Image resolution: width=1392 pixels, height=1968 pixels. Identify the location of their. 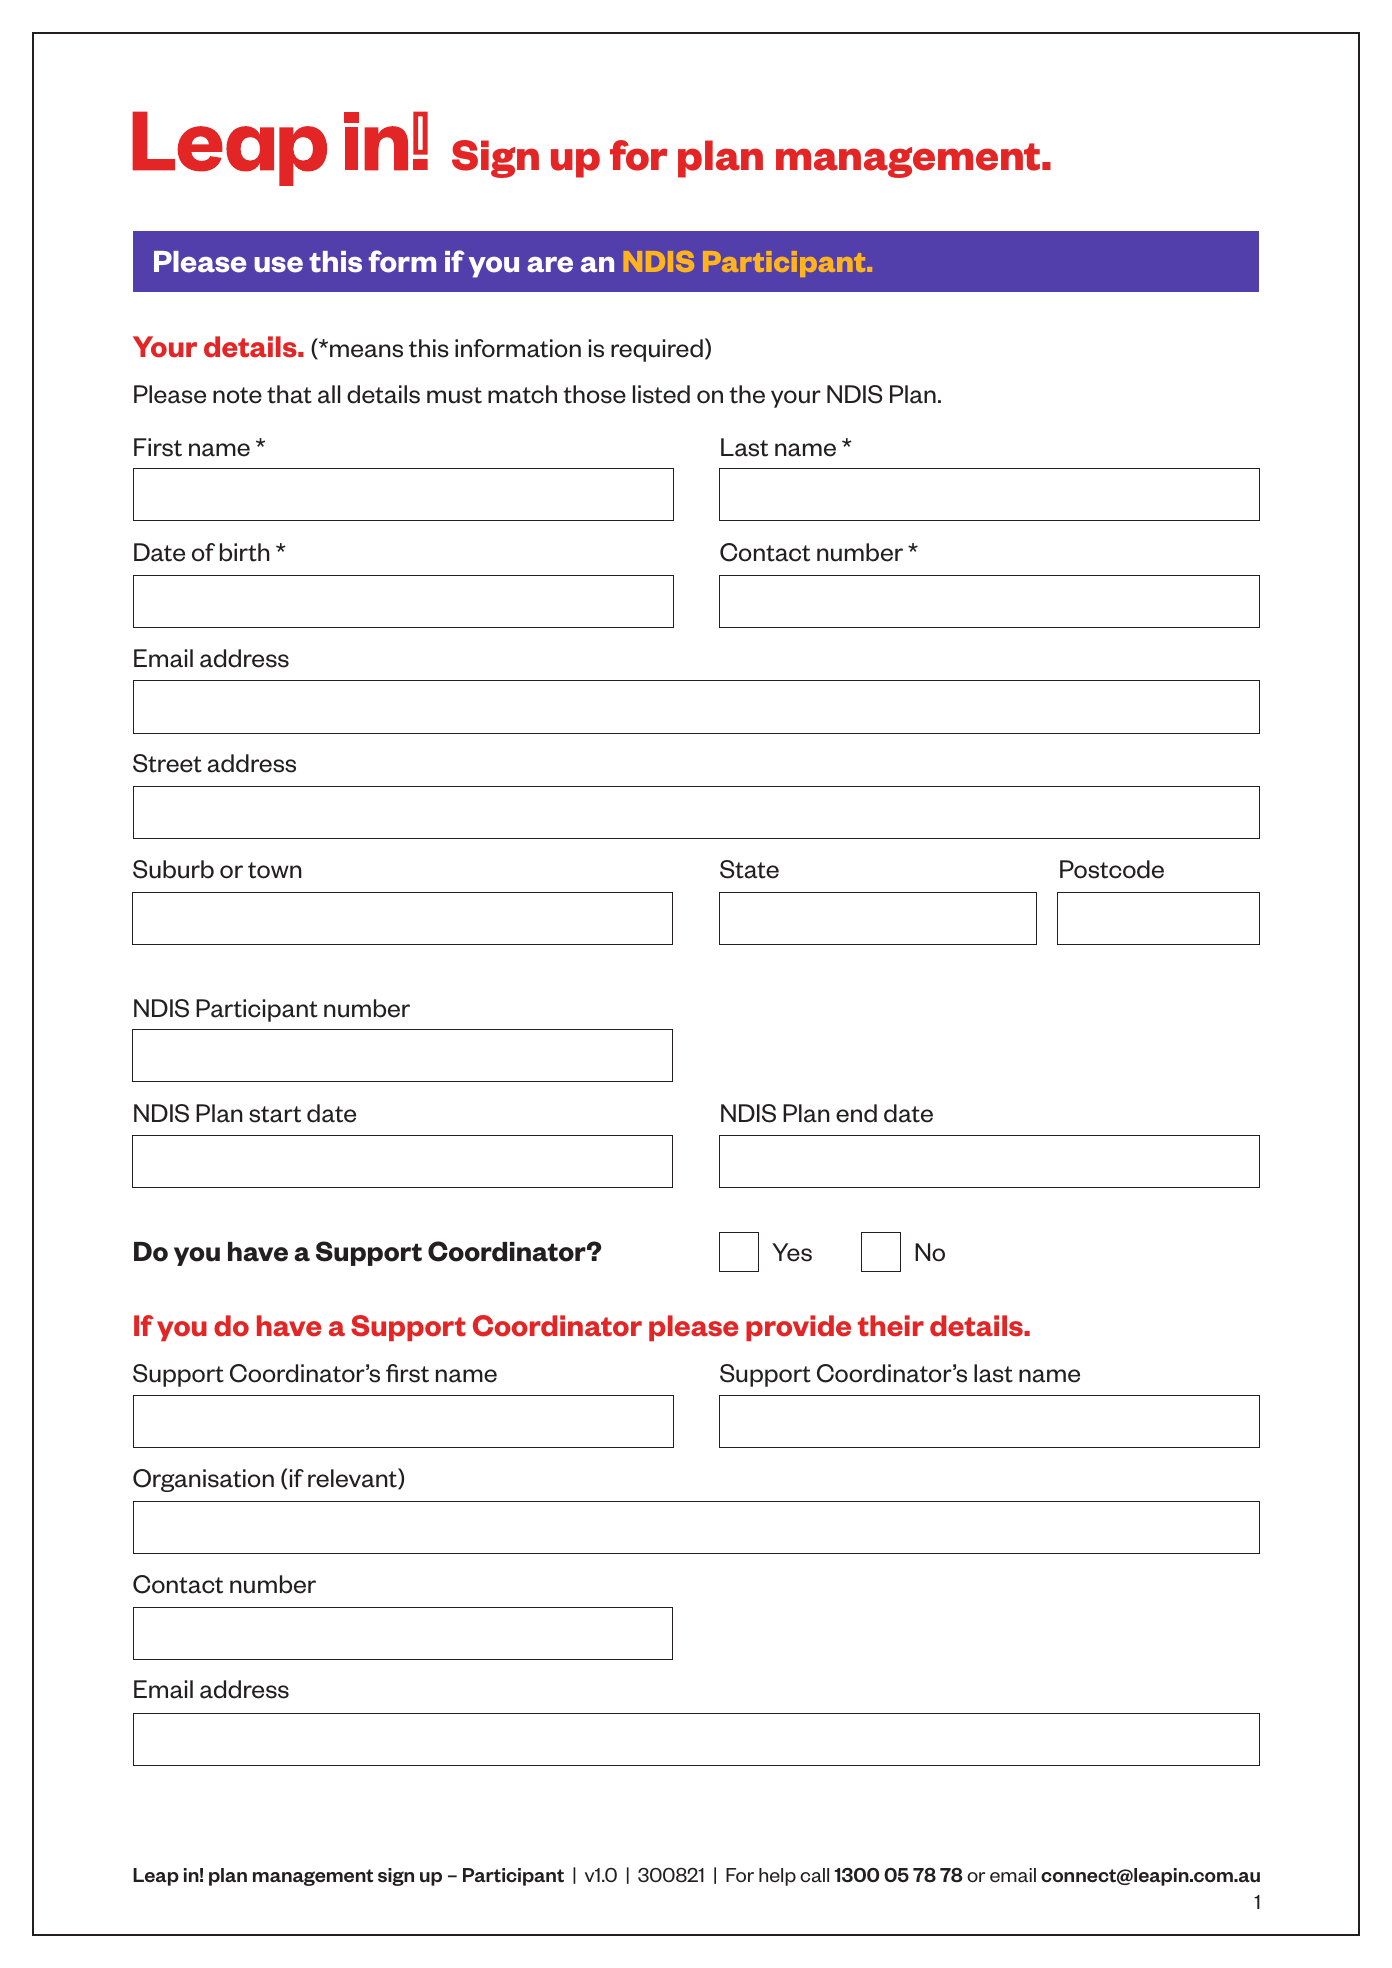
(891, 1326).
